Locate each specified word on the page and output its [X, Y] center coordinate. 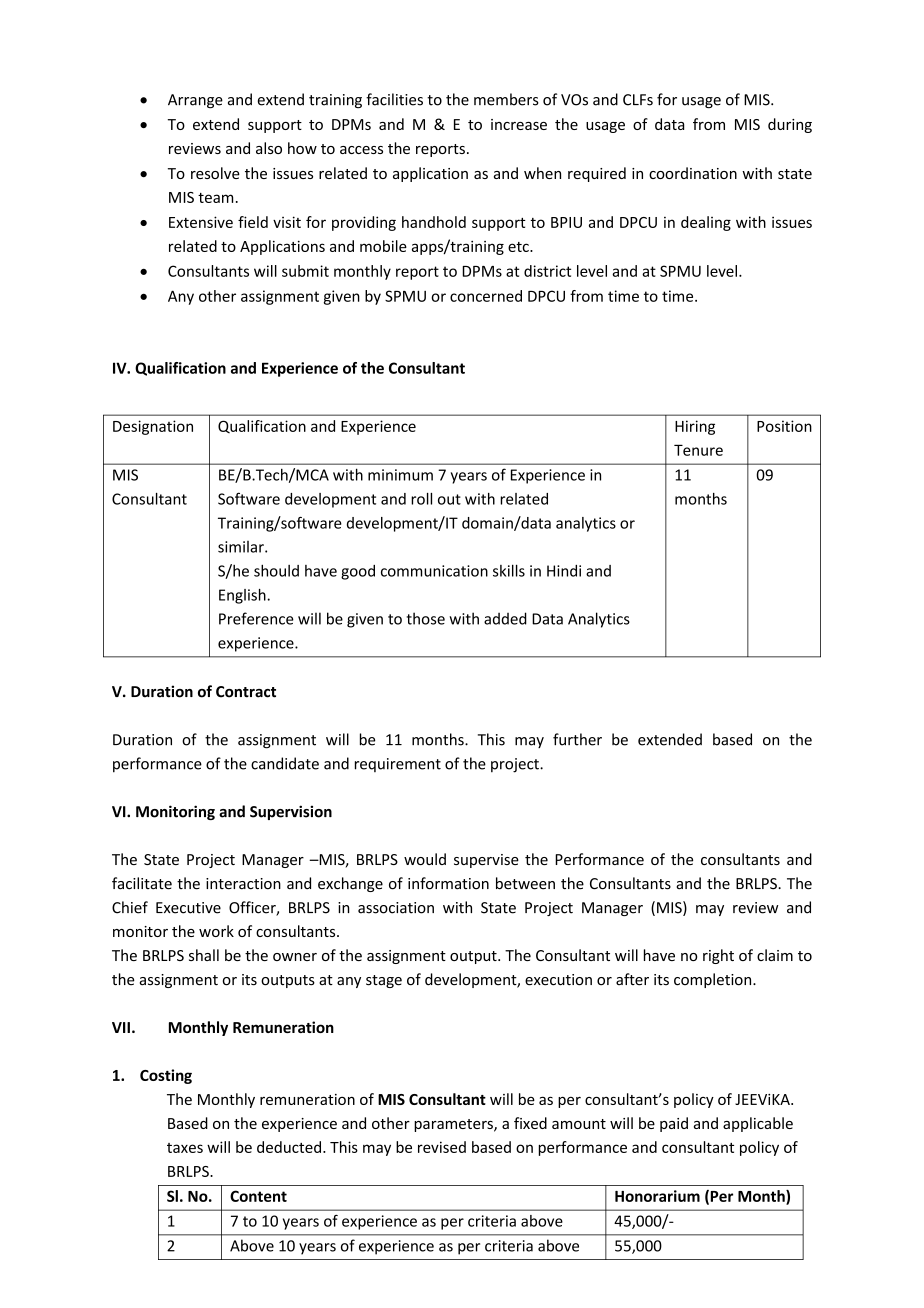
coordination [693, 173]
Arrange [195, 101]
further [577, 739]
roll [421, 499]
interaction [243, 884]
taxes [185, 1148]
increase [519, 124]
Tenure [698, 450]
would [425, 859]
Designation [153, 427]
